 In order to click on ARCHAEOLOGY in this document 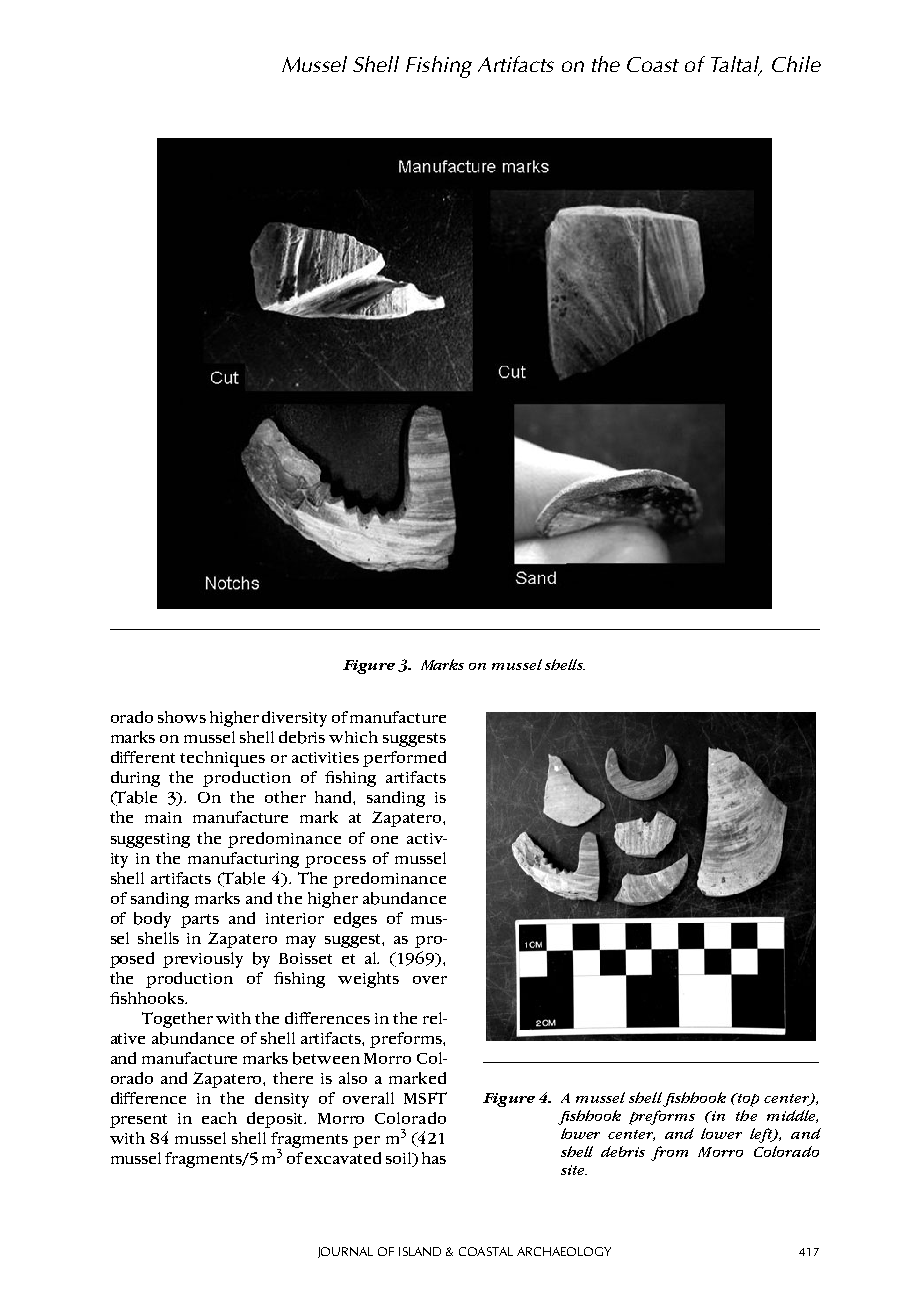, I will do `click(564, 1251)`.
